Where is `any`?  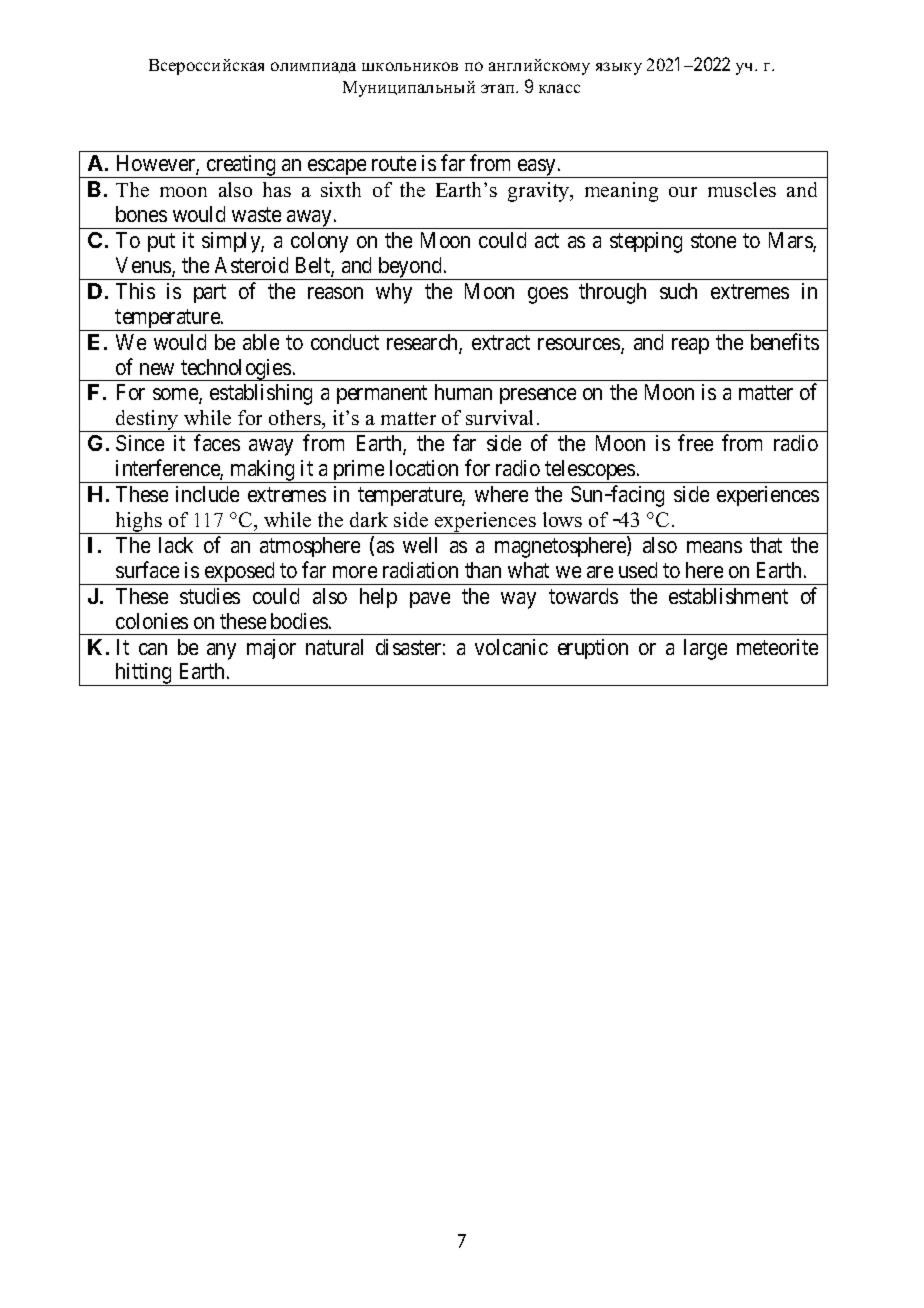
any is located at coordinates (221, 651).
